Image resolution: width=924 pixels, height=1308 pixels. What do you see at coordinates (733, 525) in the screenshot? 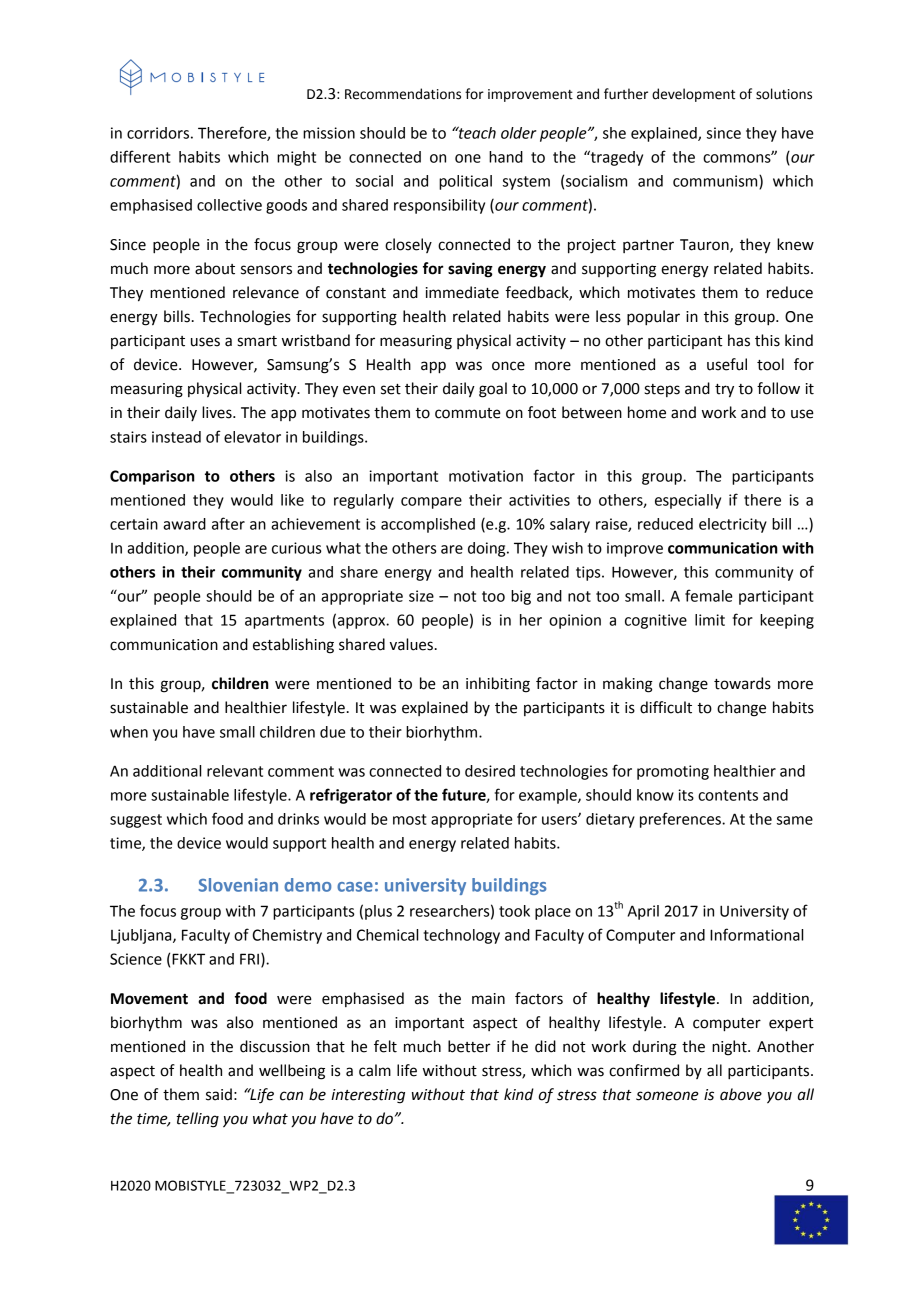
I see `electricity` at bounding box center [733, 525].
